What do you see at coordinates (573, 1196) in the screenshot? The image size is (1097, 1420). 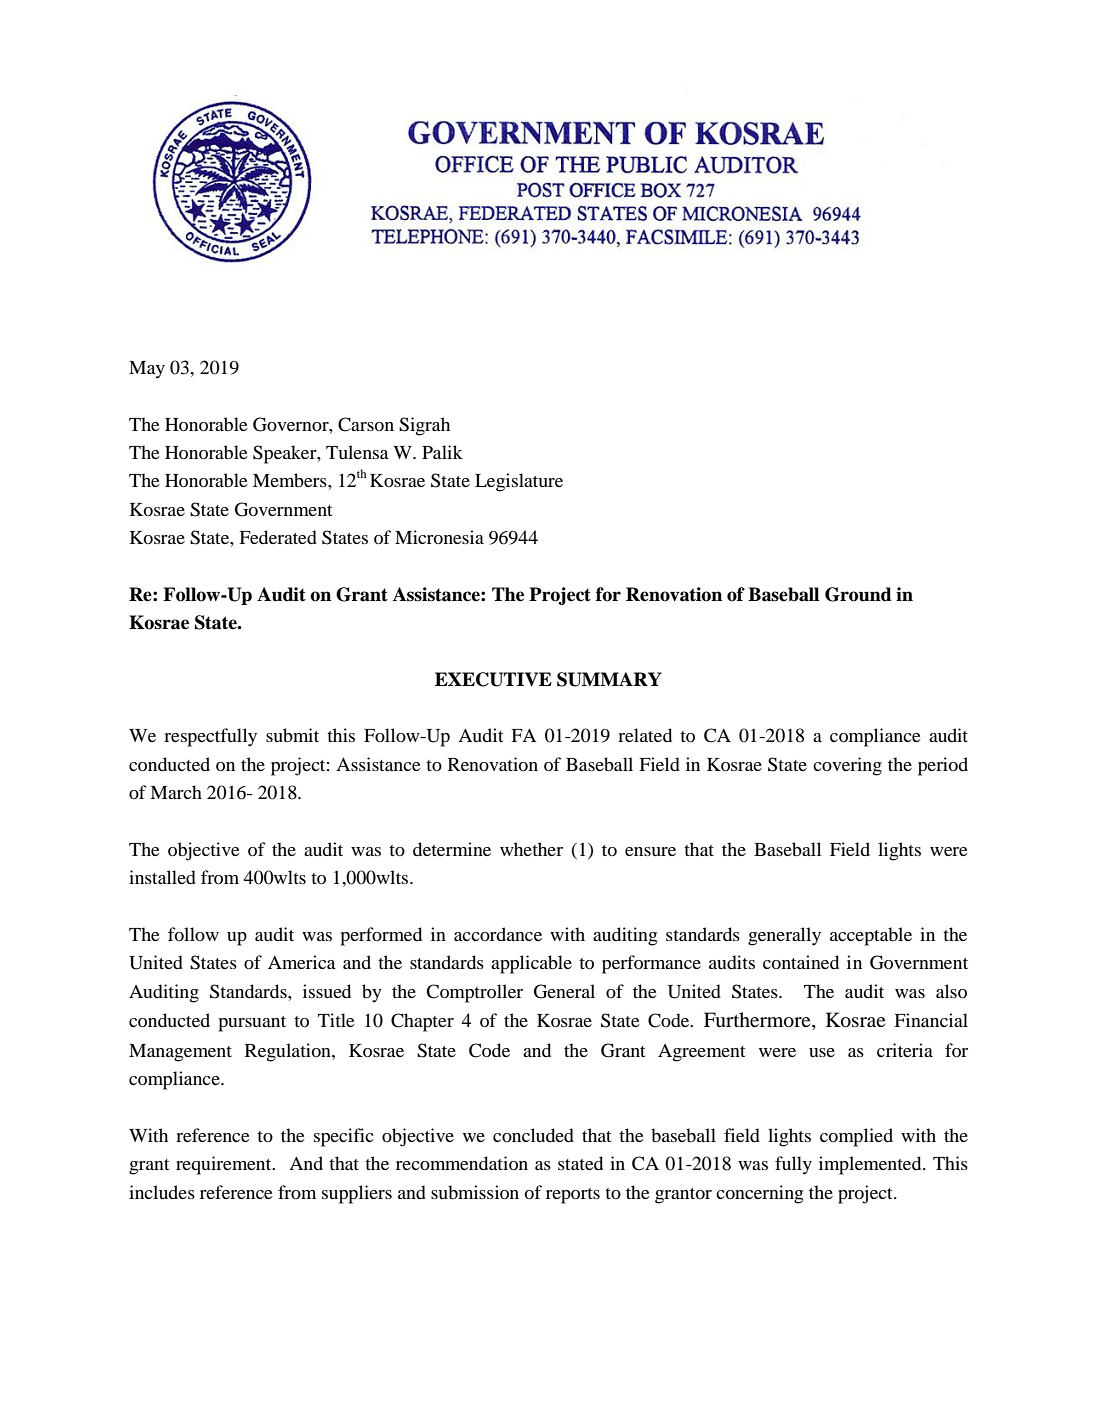 I see `reports` at bounding box center [573, 1196].
